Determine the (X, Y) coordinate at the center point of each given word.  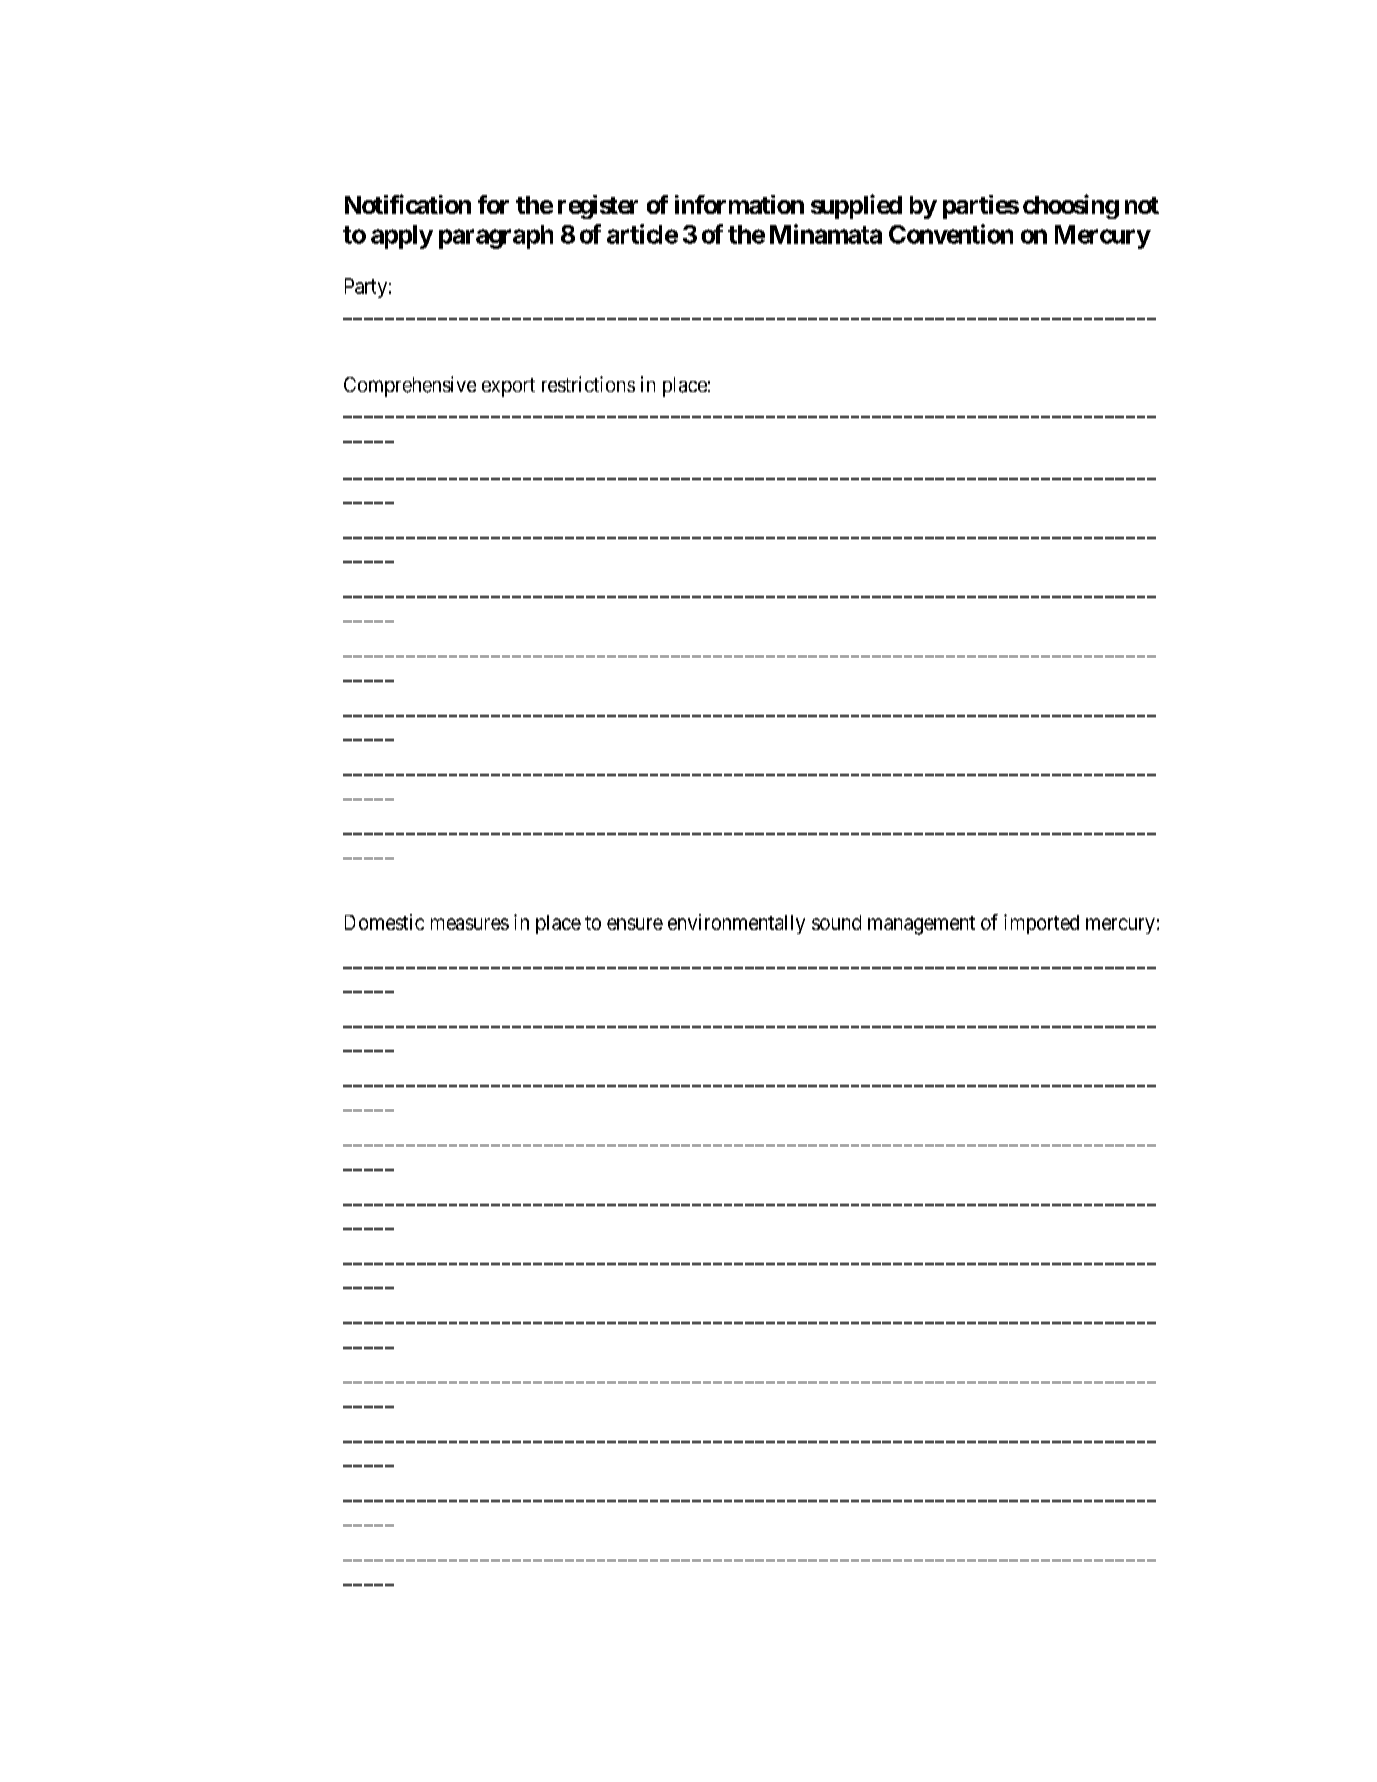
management (921, 925)
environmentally (736, 924)
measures (470, 924)
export (508, 387)
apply (402, 237)
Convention (951, 234)
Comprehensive (410, 386)
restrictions (588, 384)
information (739, 204)
